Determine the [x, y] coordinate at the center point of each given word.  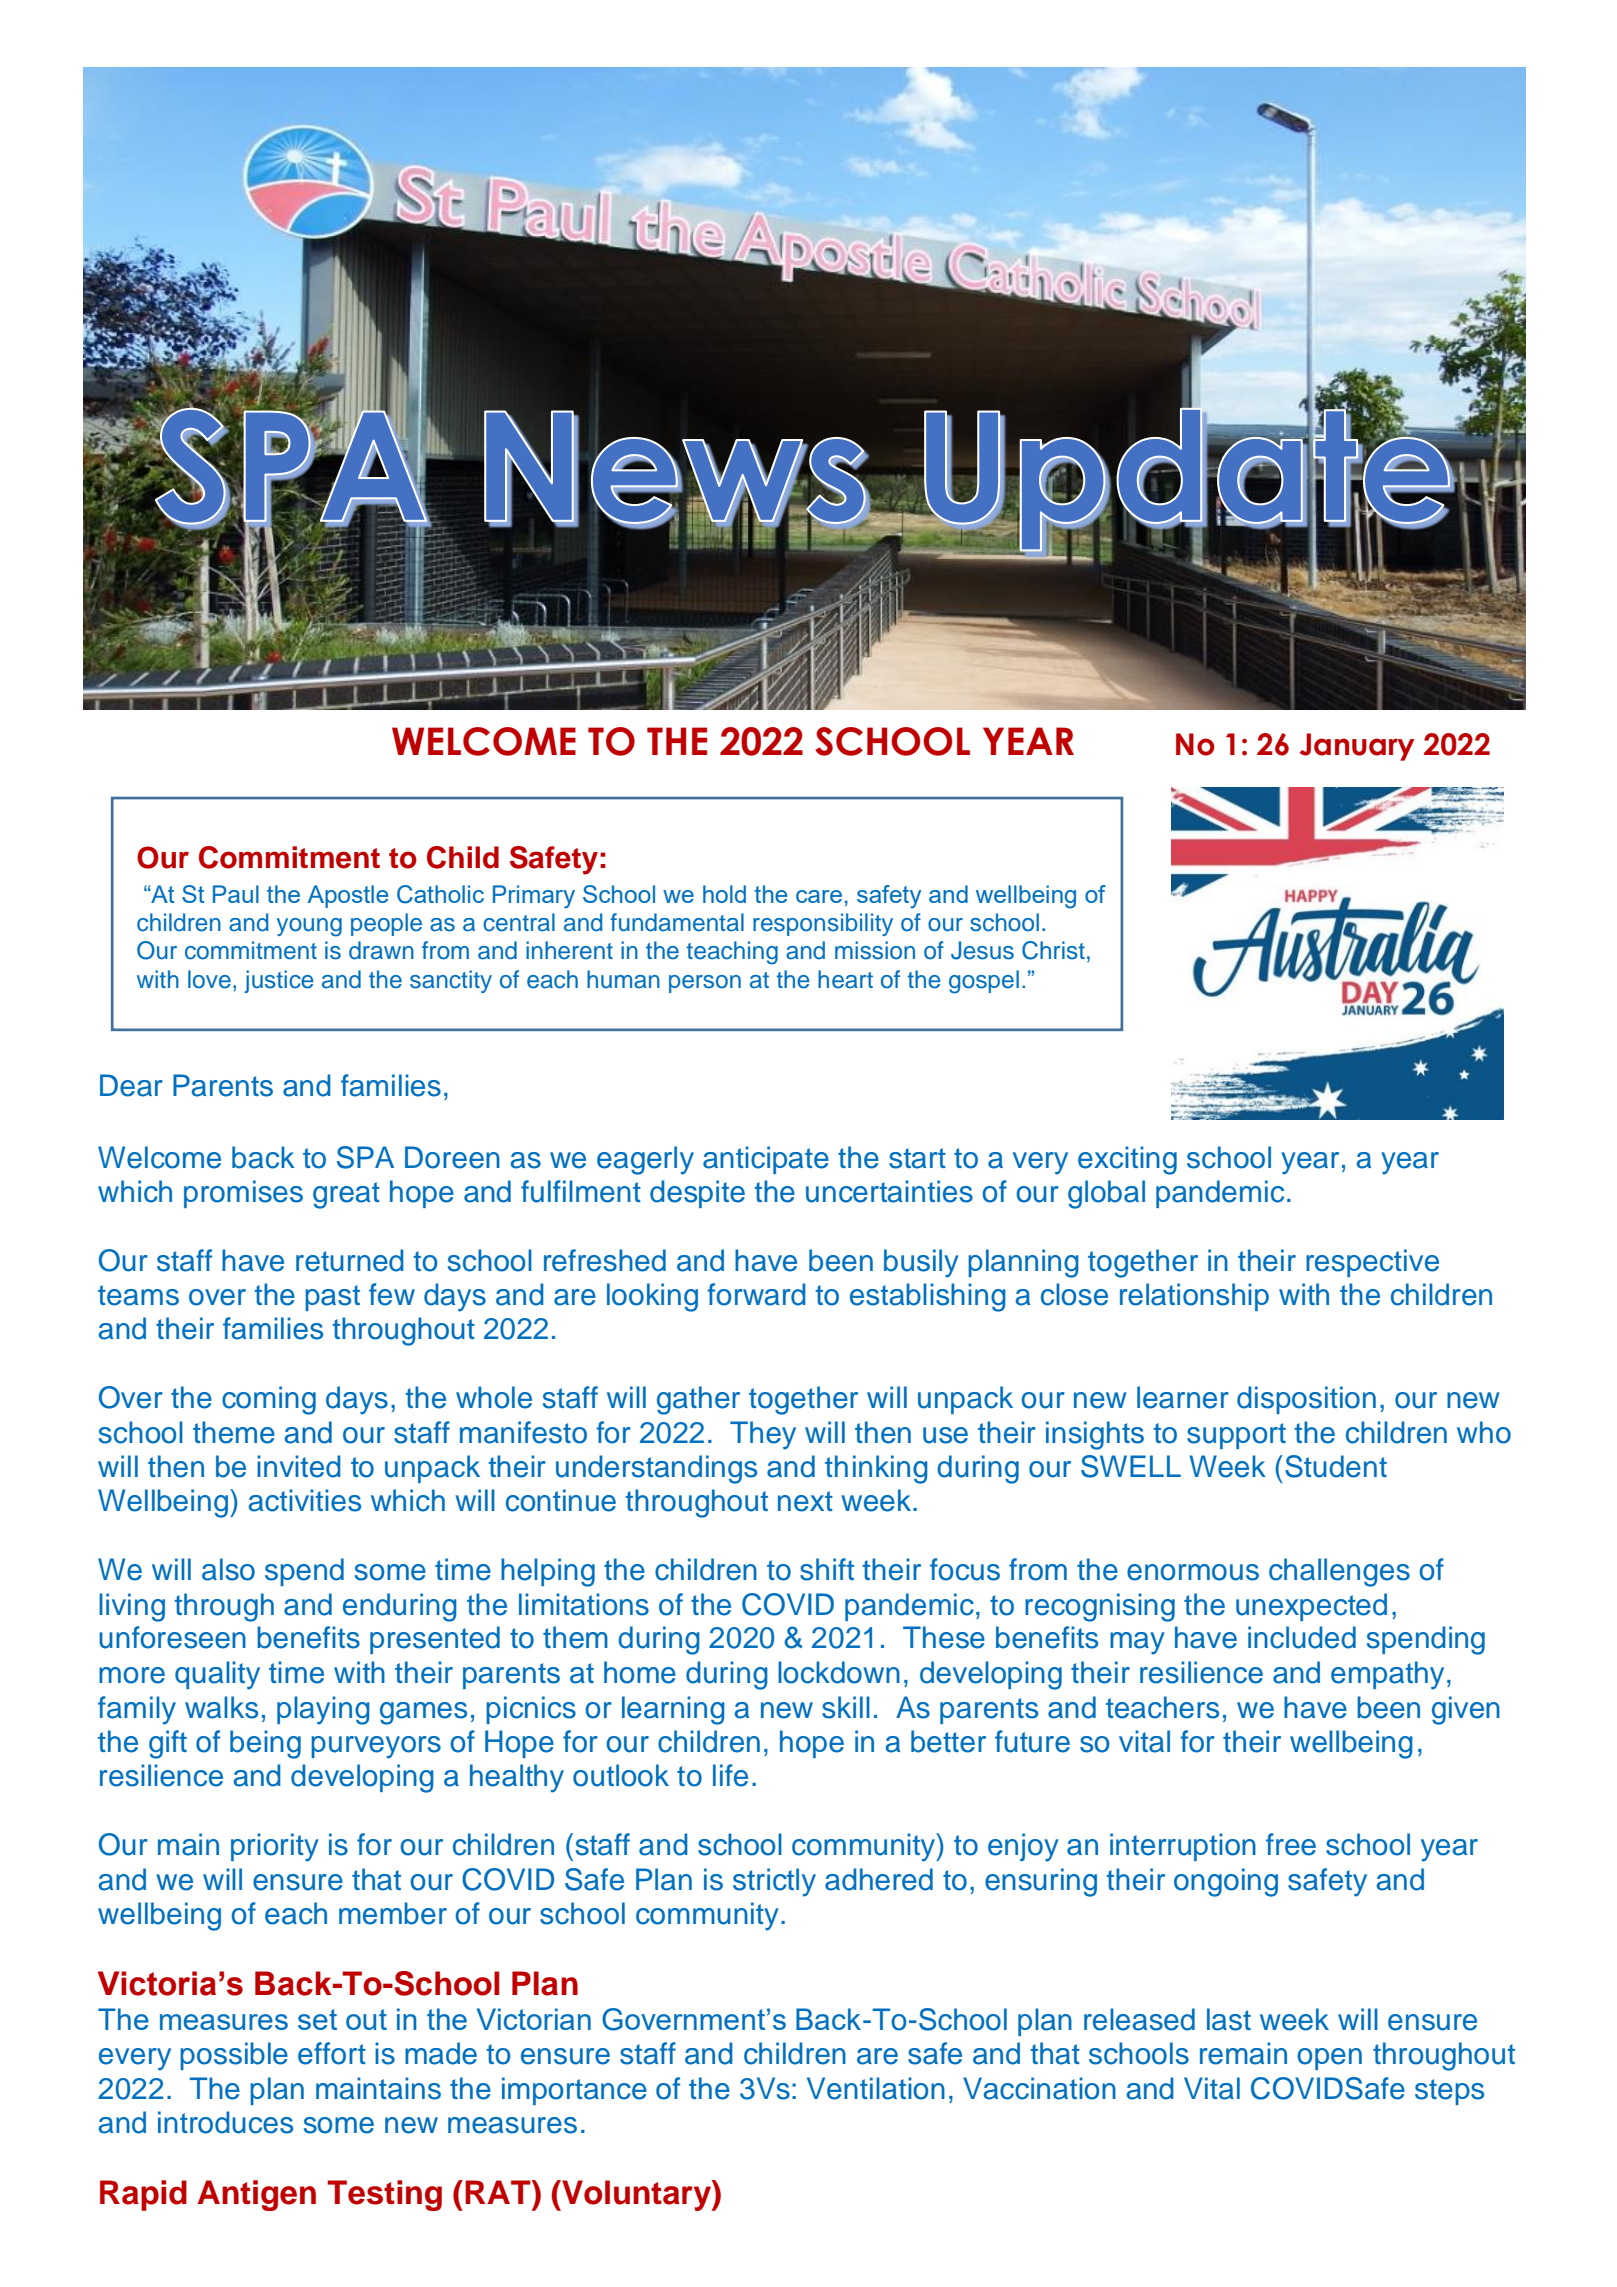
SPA [365, 1157]
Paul [236, 894]
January [1357, 747]
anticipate [766, 1160]
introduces [225, 2122]
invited [299, 1466]
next [805, 1501]
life [730, 1775]
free [1291, 1844]
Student [1336, 1466]
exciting [1127, 1160]
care [819, 896]
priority [275, 1847]
